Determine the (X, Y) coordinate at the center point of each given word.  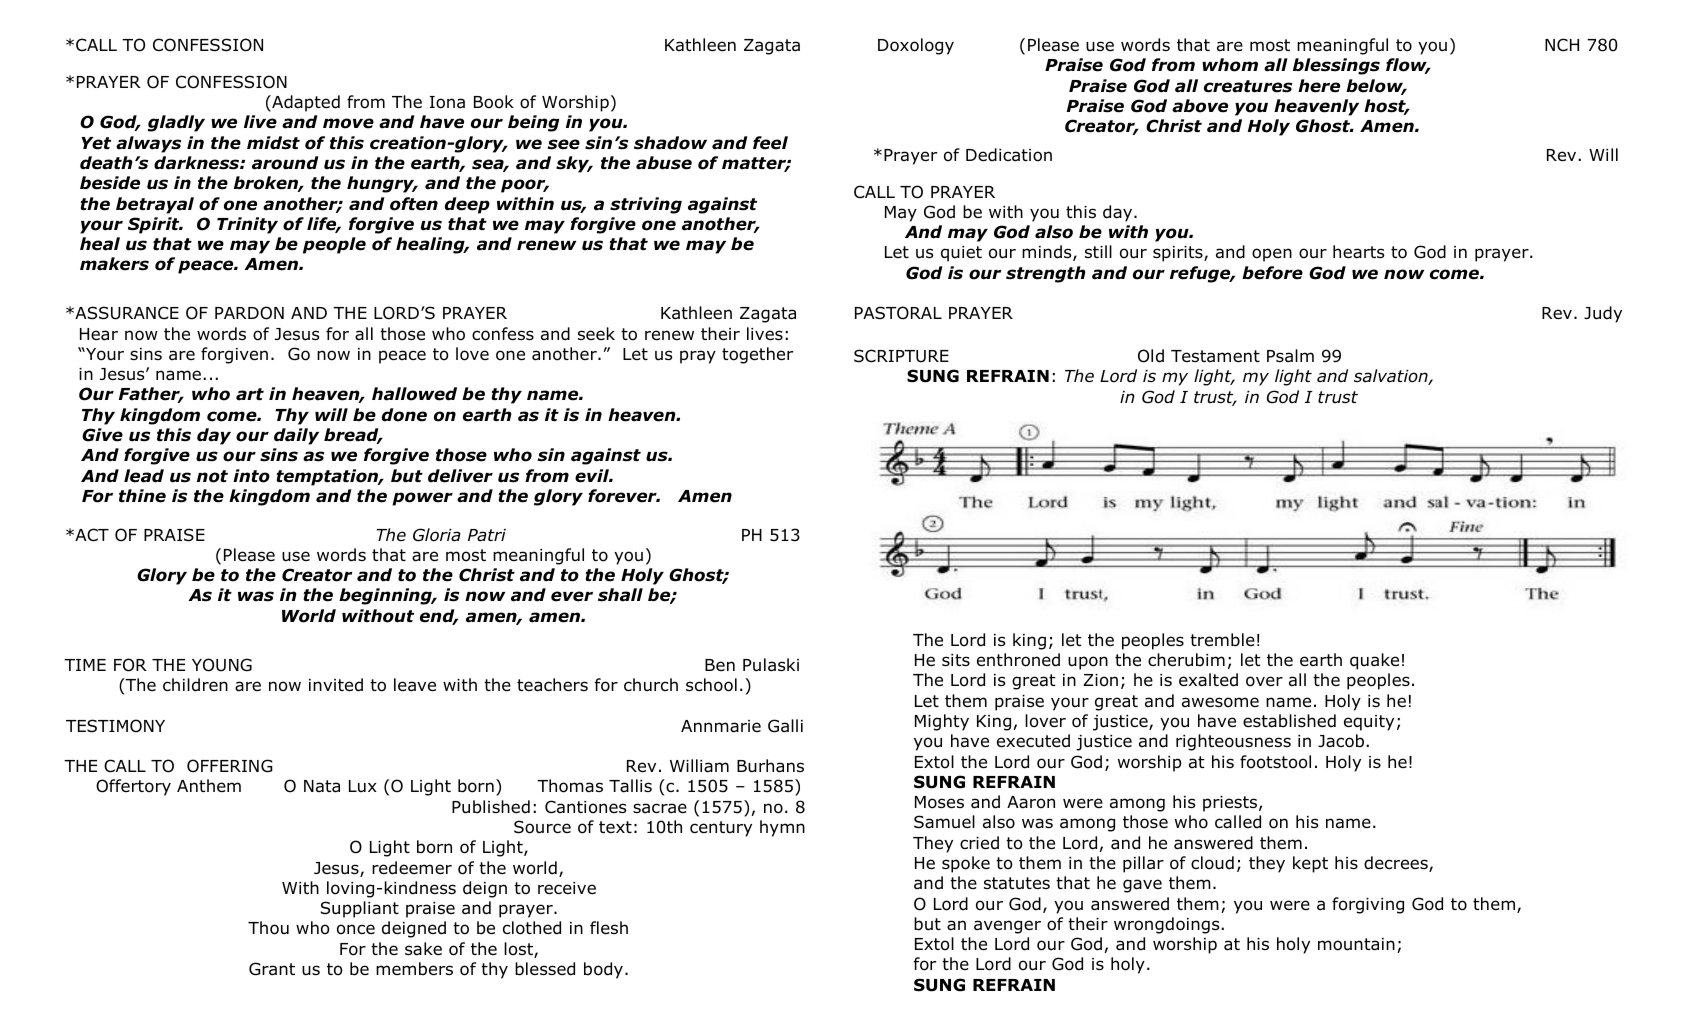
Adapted (305, 103)
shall (620, 595)
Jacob (1342, 741)
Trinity (247, 225)
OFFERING (230, 766)
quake (1374, 661)
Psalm (1290, 356)
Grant (272, 969)
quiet (961, 254)
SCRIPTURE (901, 356)
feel (770, 143)
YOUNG (222, 665)
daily (296, 436)
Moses (939, 802)
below (1376, 87)
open (1272, 255)
